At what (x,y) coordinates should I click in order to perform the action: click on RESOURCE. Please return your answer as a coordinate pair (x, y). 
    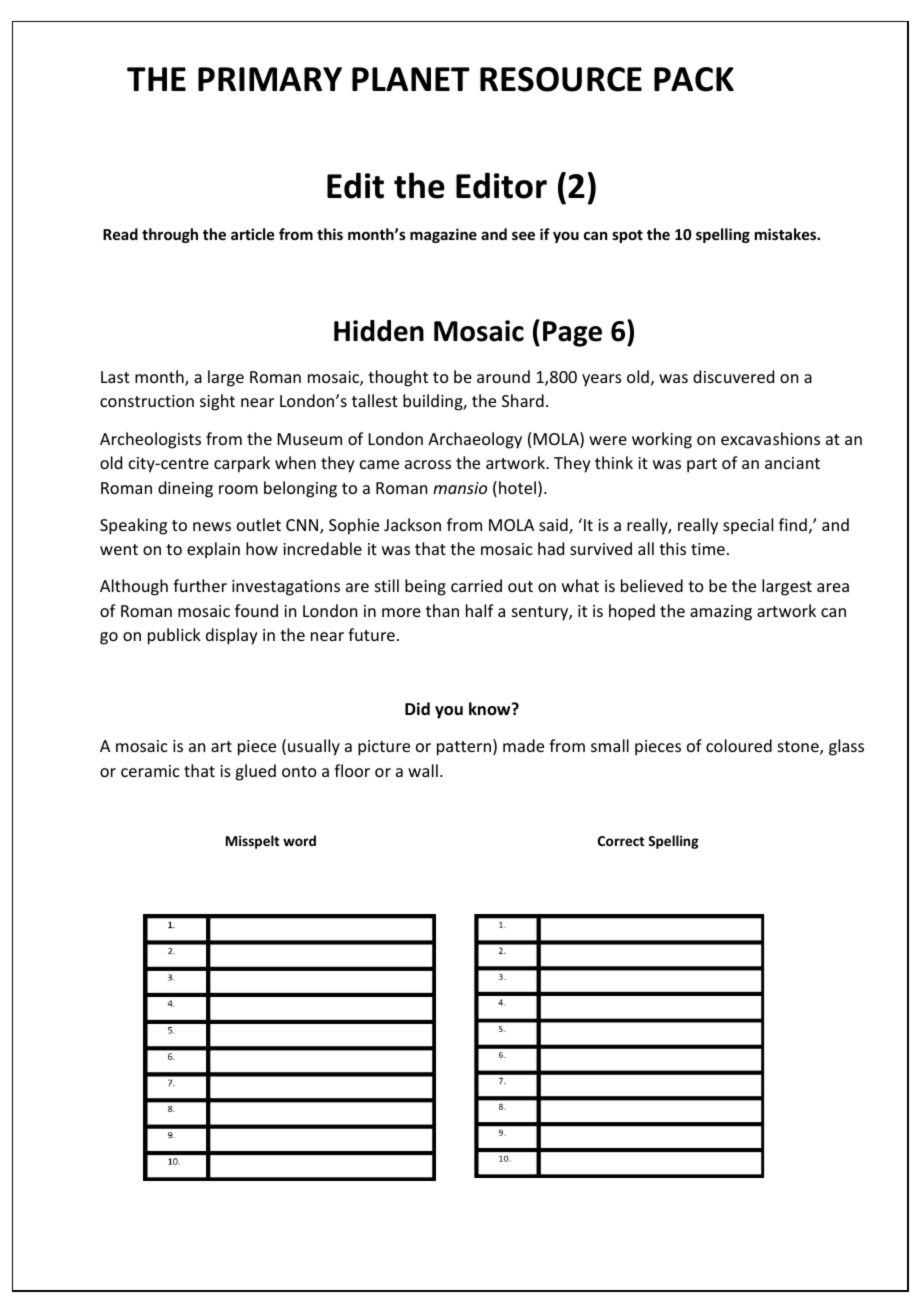
    Looking at the image, I should click on (561, 79).
